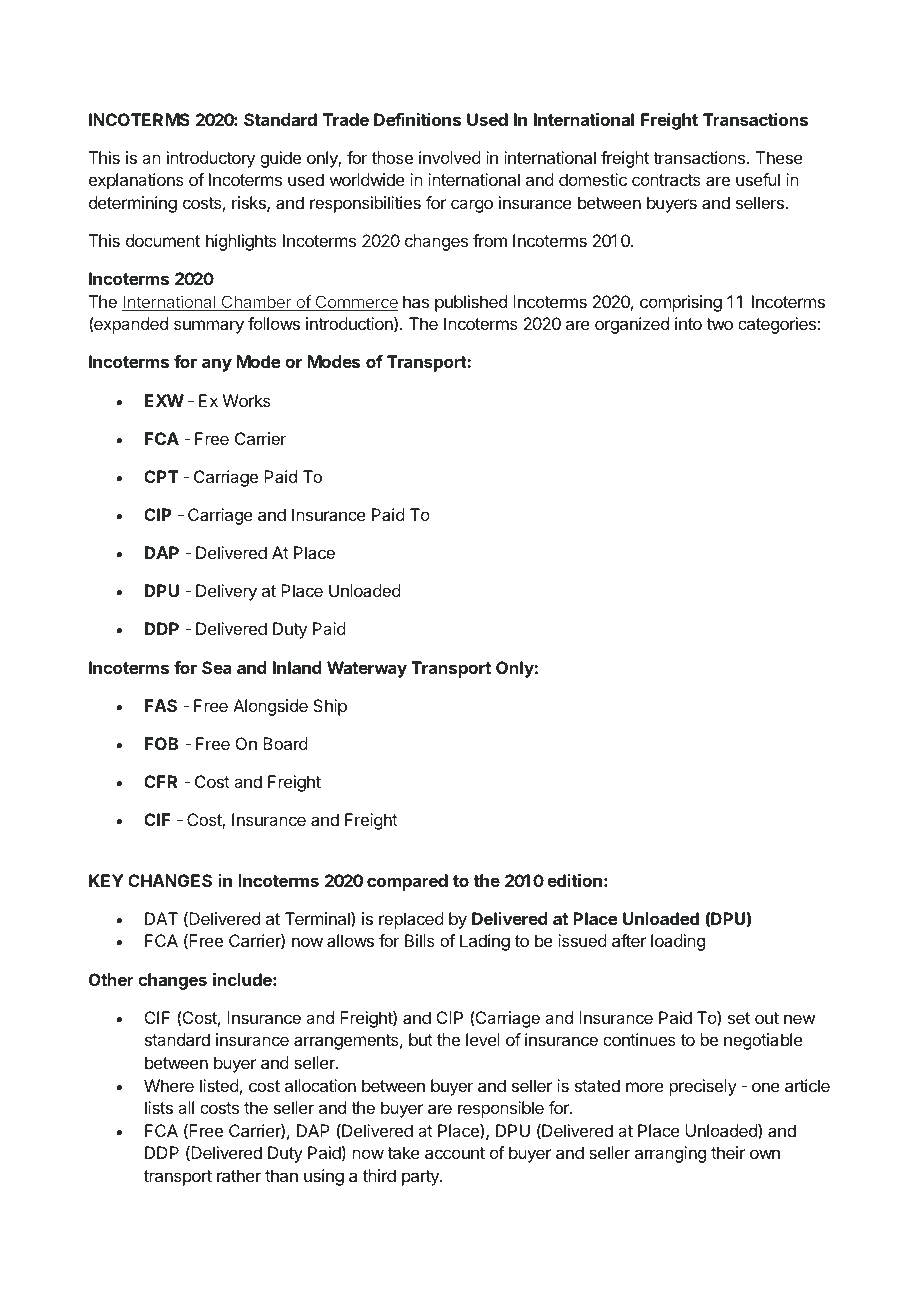  Describe the element at coordinates (159, 1107) in the screenshot. I see `lists` at that location.
